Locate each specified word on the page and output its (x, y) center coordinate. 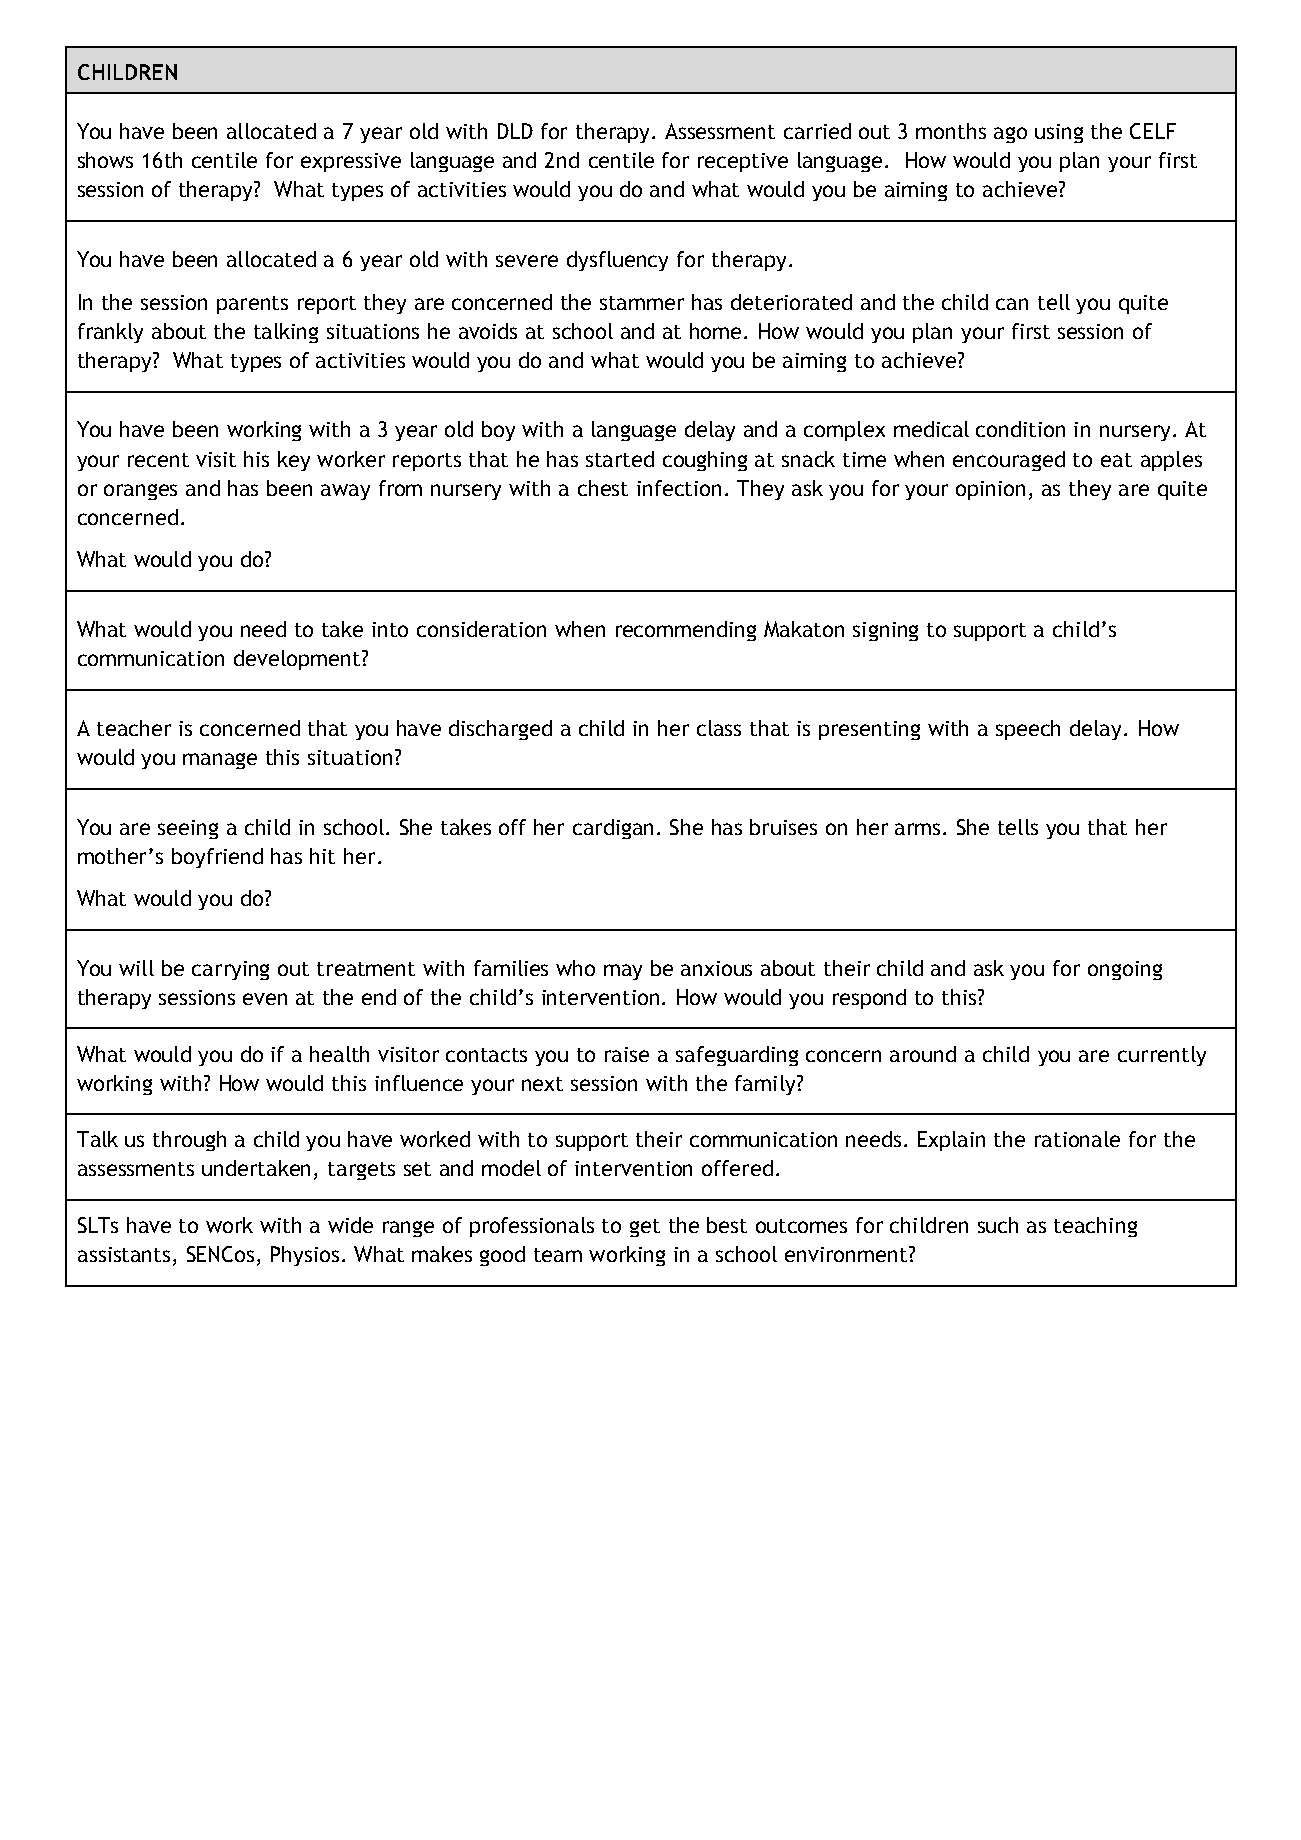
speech (1028, 730)
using (1059, 133)
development (298, 660)
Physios (305, 1256)
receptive (743, 162)
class (719, 728)
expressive (351, 162)
